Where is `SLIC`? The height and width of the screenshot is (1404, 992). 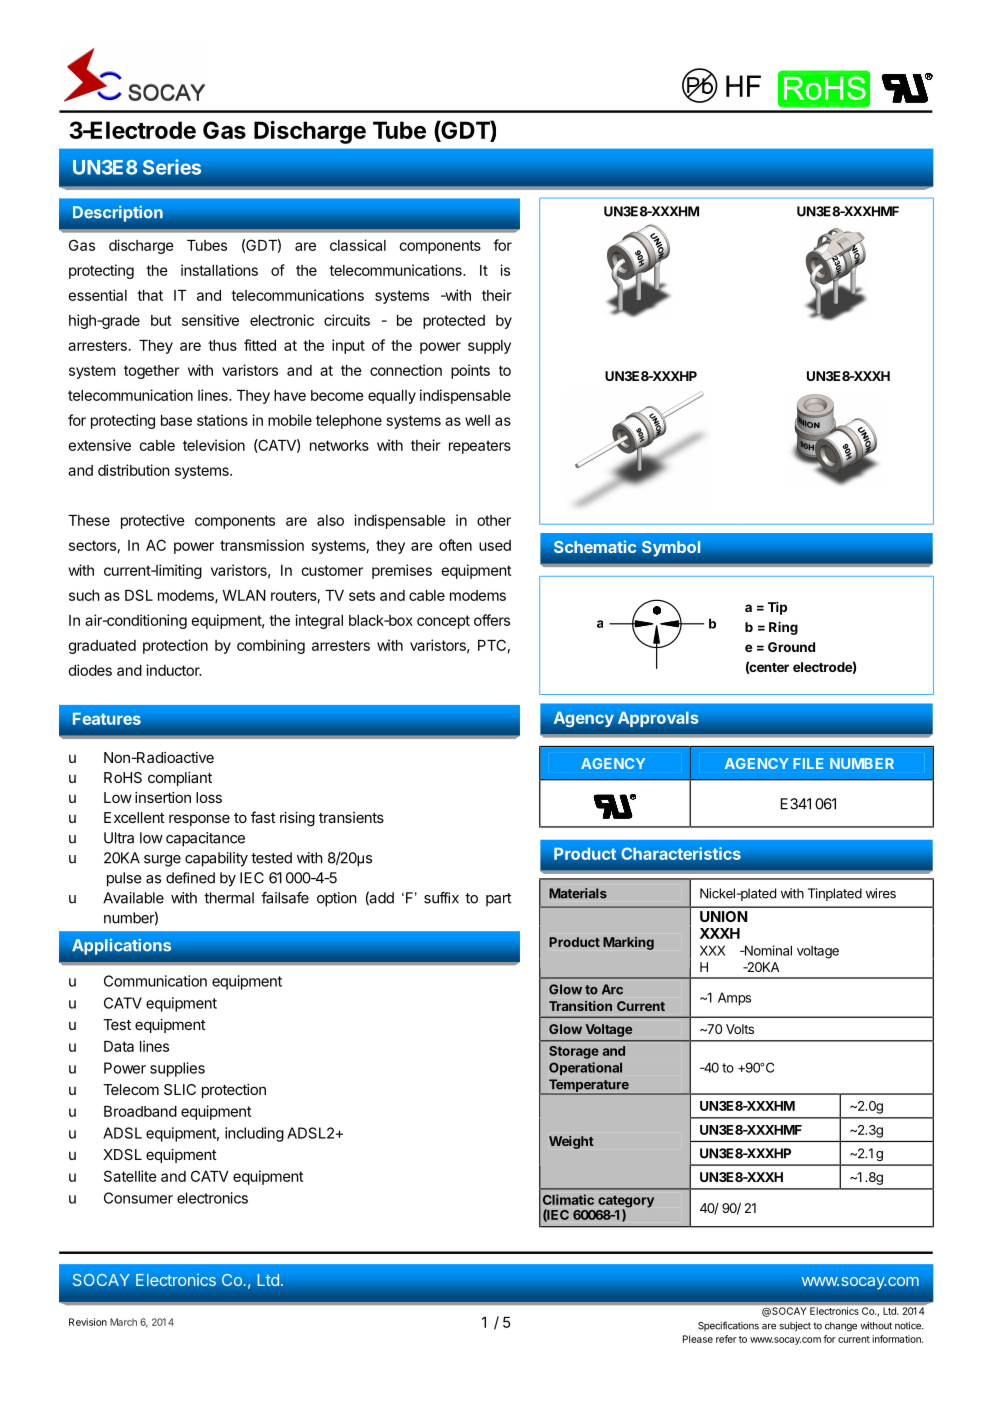
SLIC is located at coordinates (180, 1089).
